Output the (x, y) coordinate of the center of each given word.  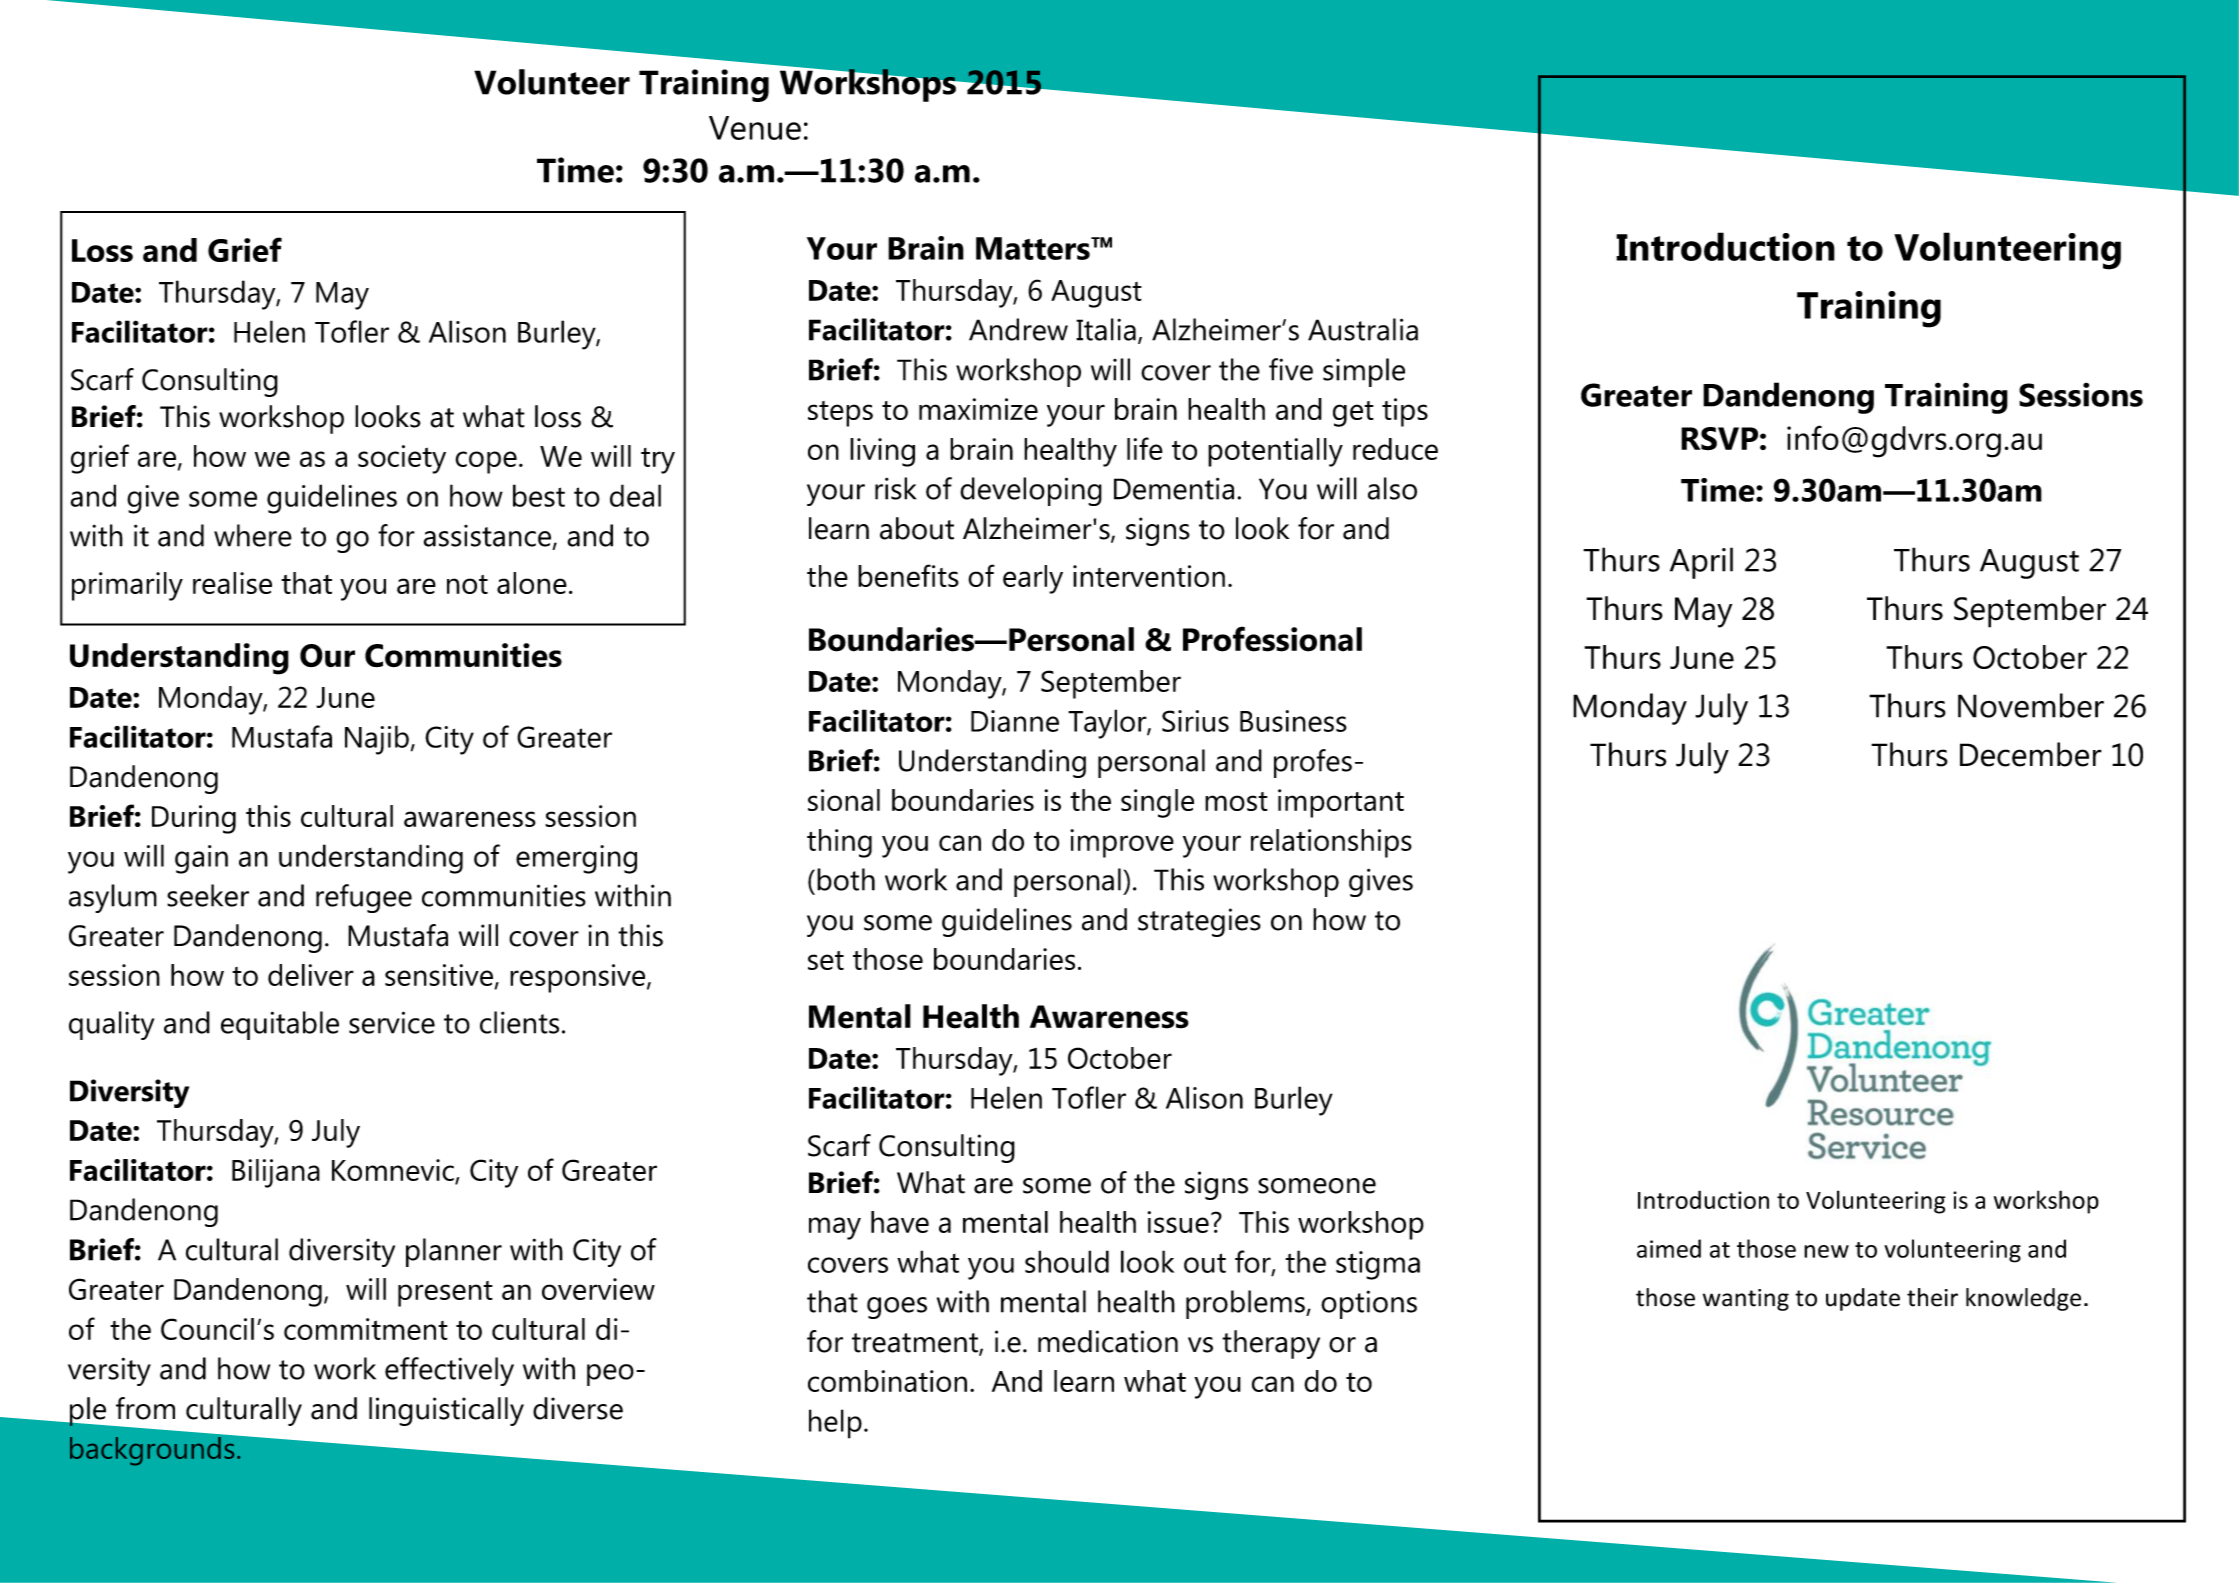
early (1033, 579)
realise (232, 583)
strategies (1199, 922)
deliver (311, 975)
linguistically (446, 1411)
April (1701, 563)
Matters (1034, 248)
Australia (1363, 329)
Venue (755, 128)
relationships (1331, 843)
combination (887, 1381)
